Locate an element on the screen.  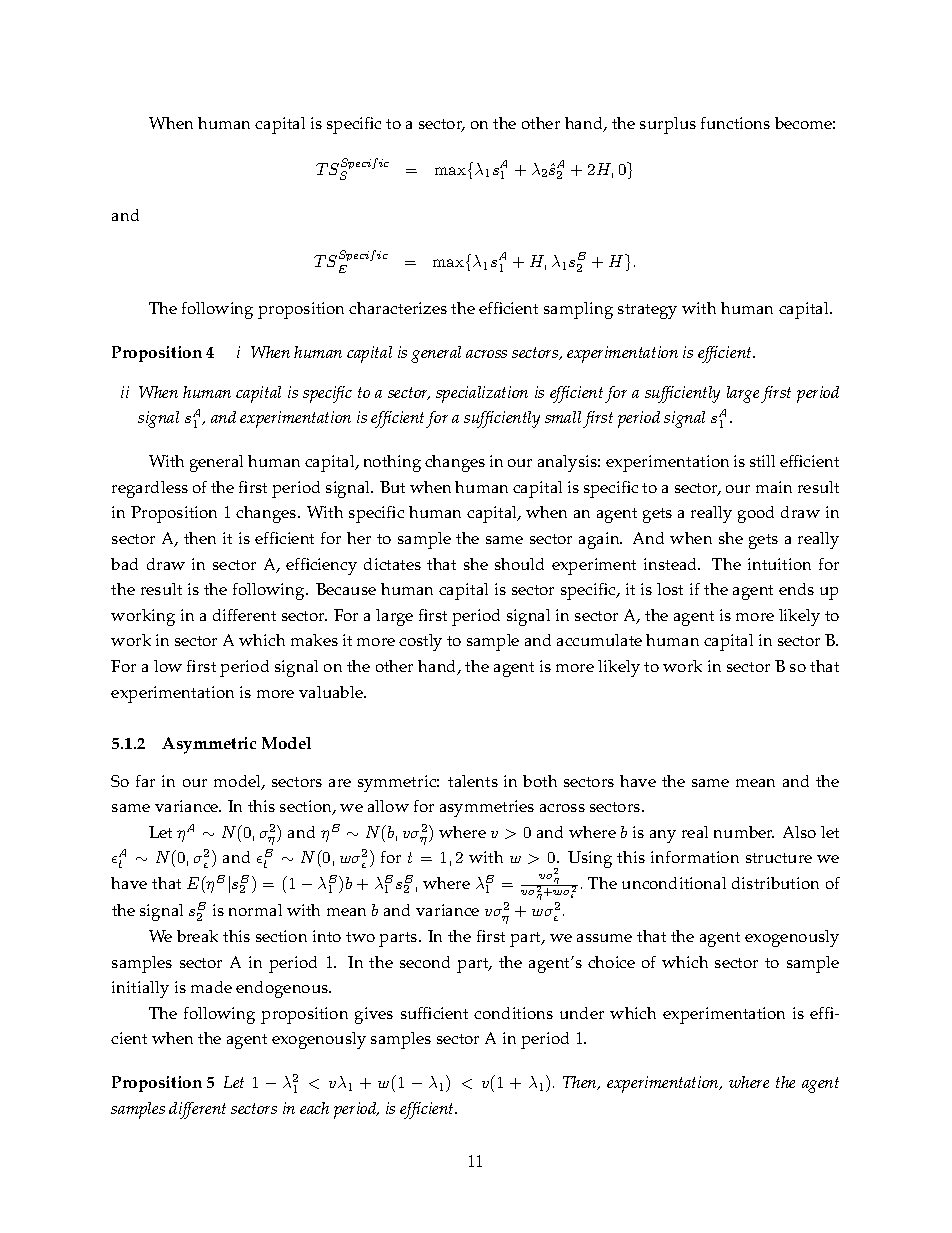
number is located at coordinates (744, 832).
